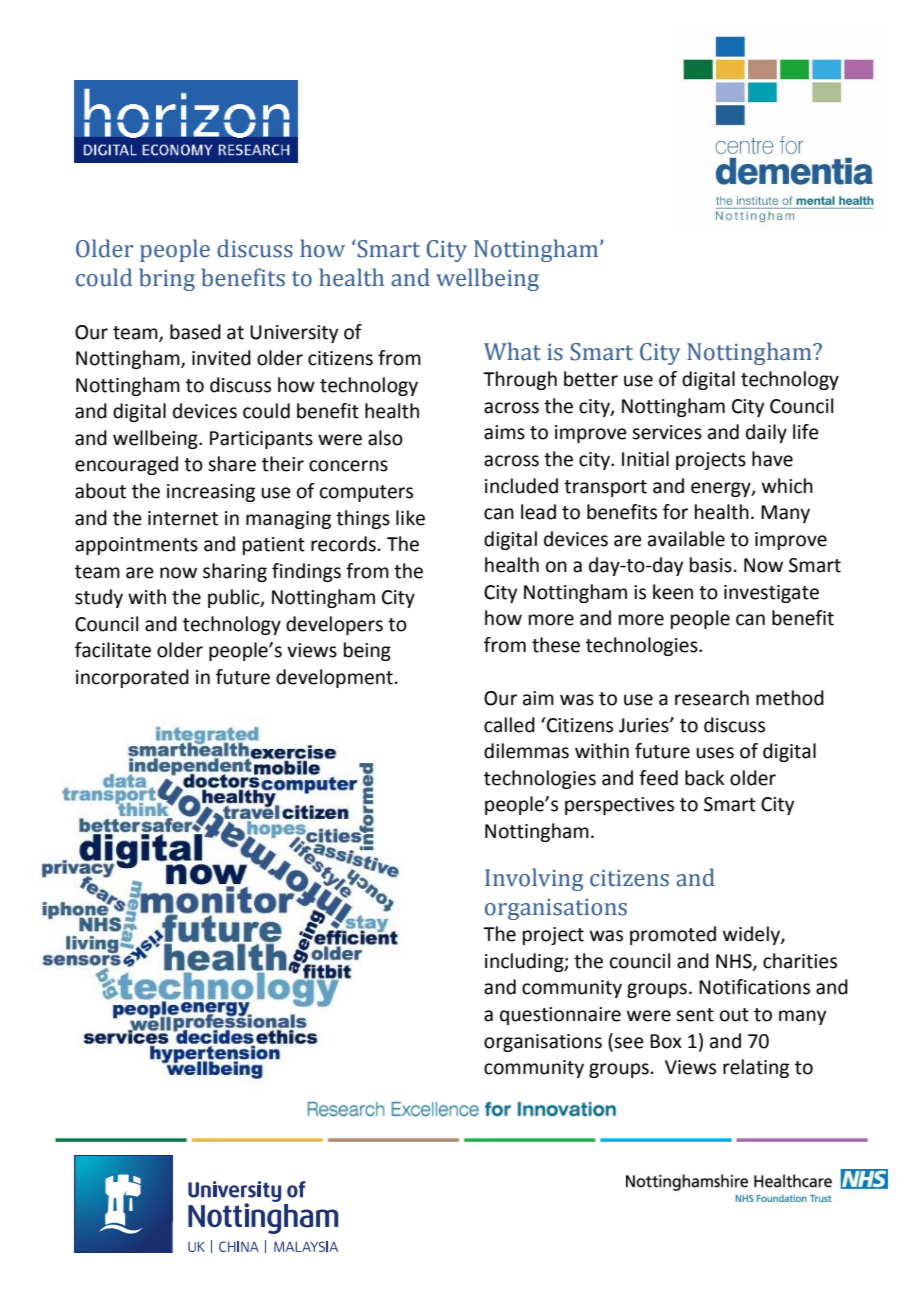 The height and width of the screenshot is (1308, 924). I want to click on like, so click(410, 518).
